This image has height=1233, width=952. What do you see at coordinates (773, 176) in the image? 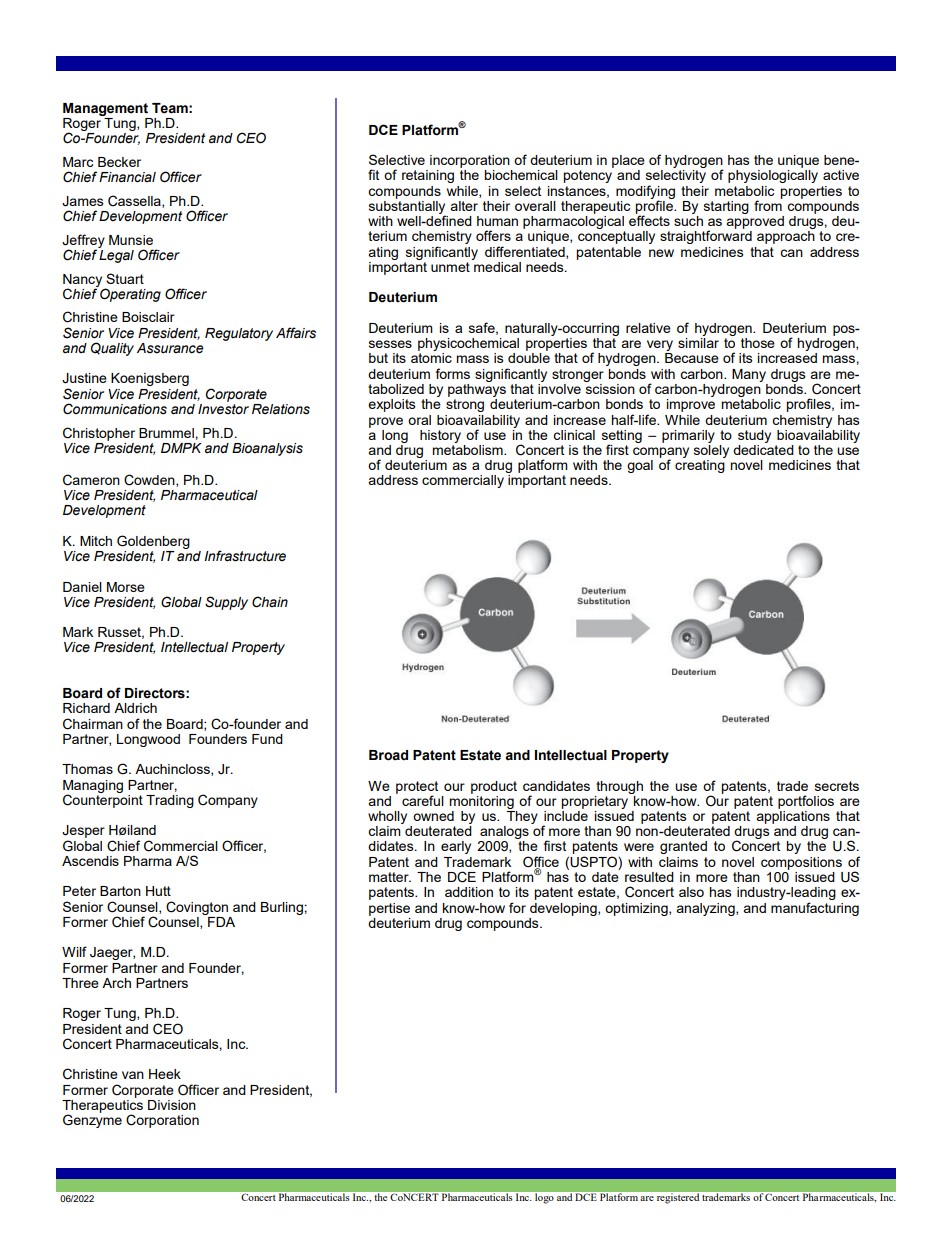
I see `physiologically` at bounding box center [773, 176].
